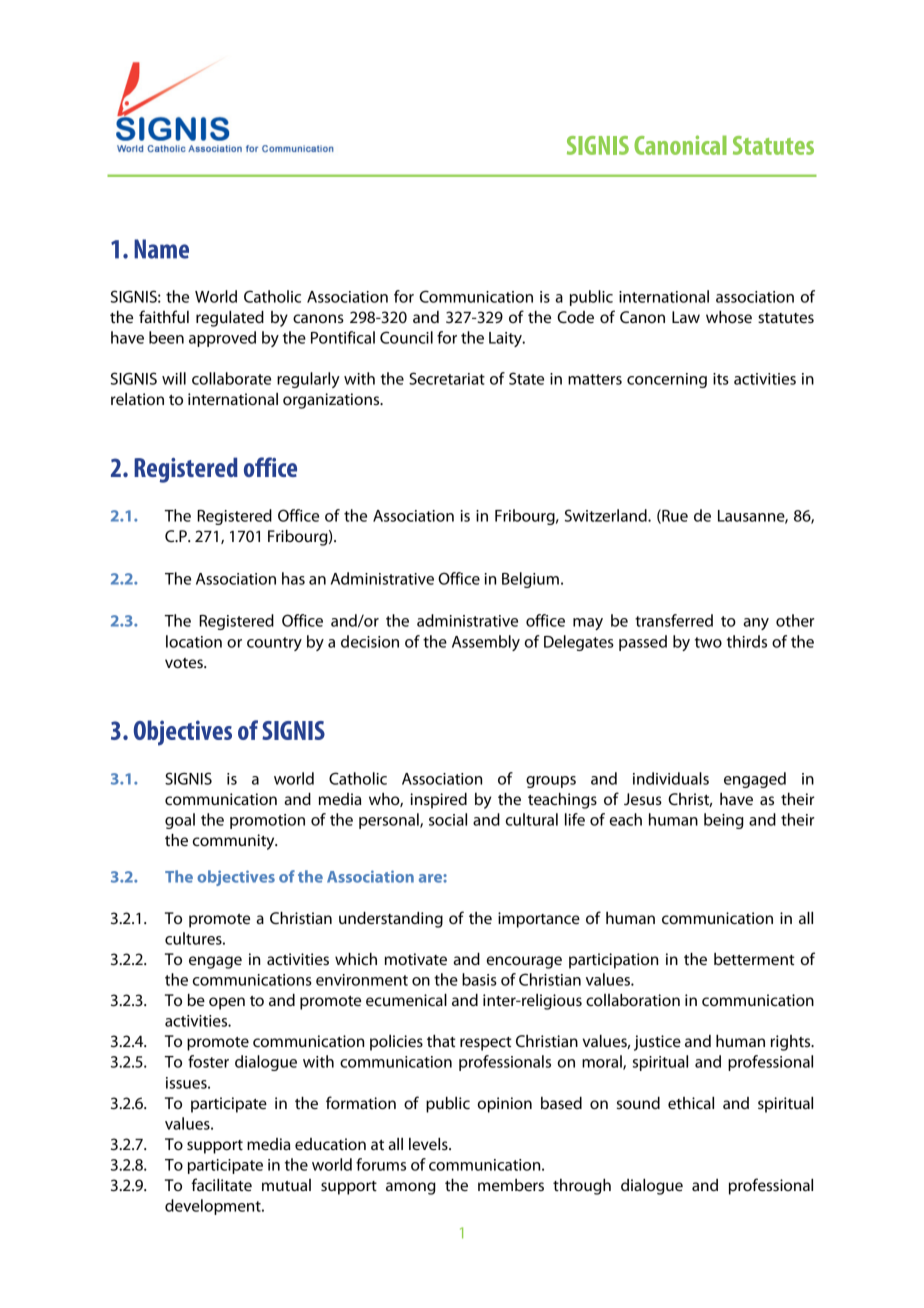  Describe the element at coordinates (221, 1184) in the screenshot. I see `facilitate` at that location.
